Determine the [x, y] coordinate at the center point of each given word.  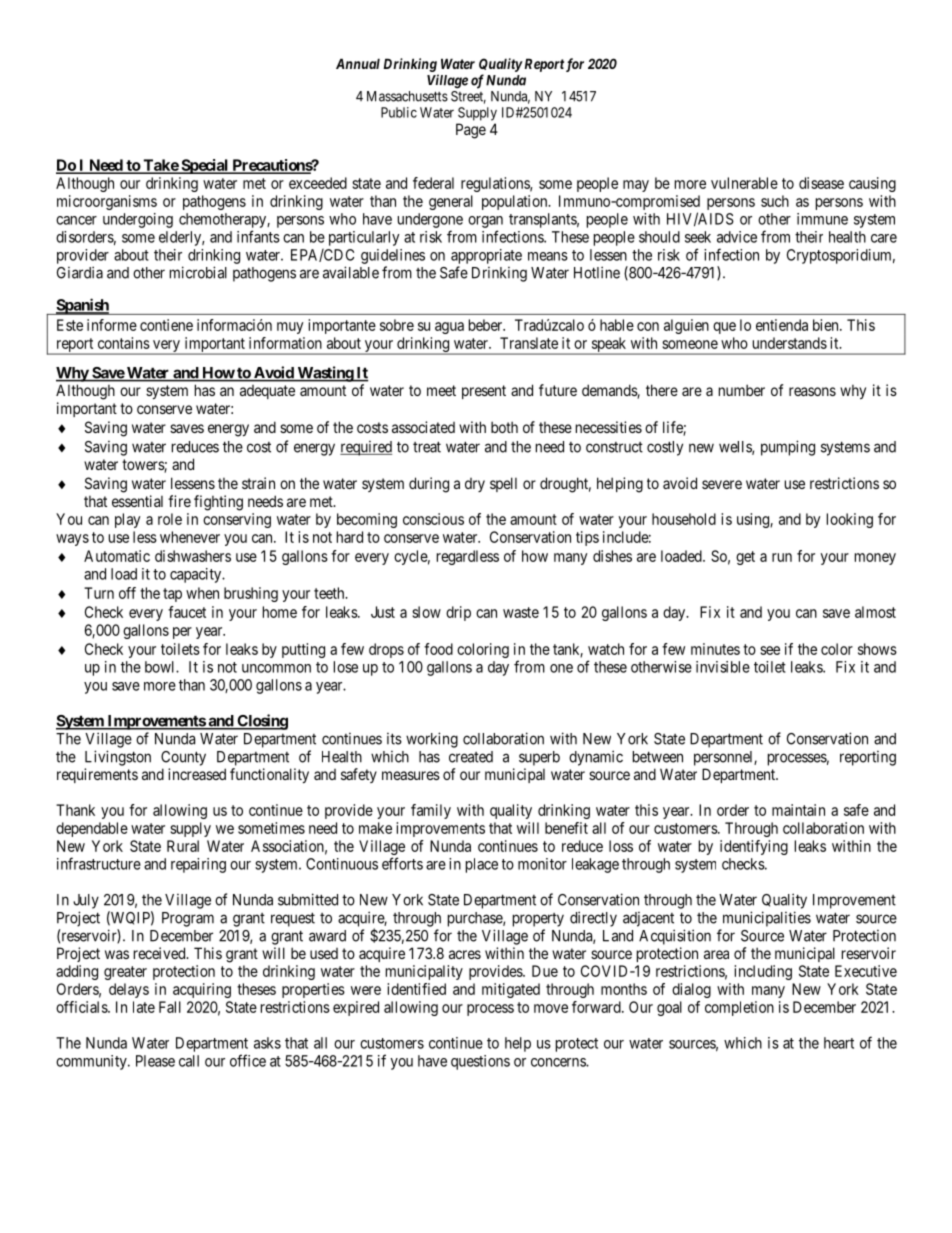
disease [821, 183]
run [782, 557]
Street [468, 97]
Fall [170, 1007]
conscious [433, 519]
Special [205, 166]
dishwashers [193, 556]
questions [480, 1062]
